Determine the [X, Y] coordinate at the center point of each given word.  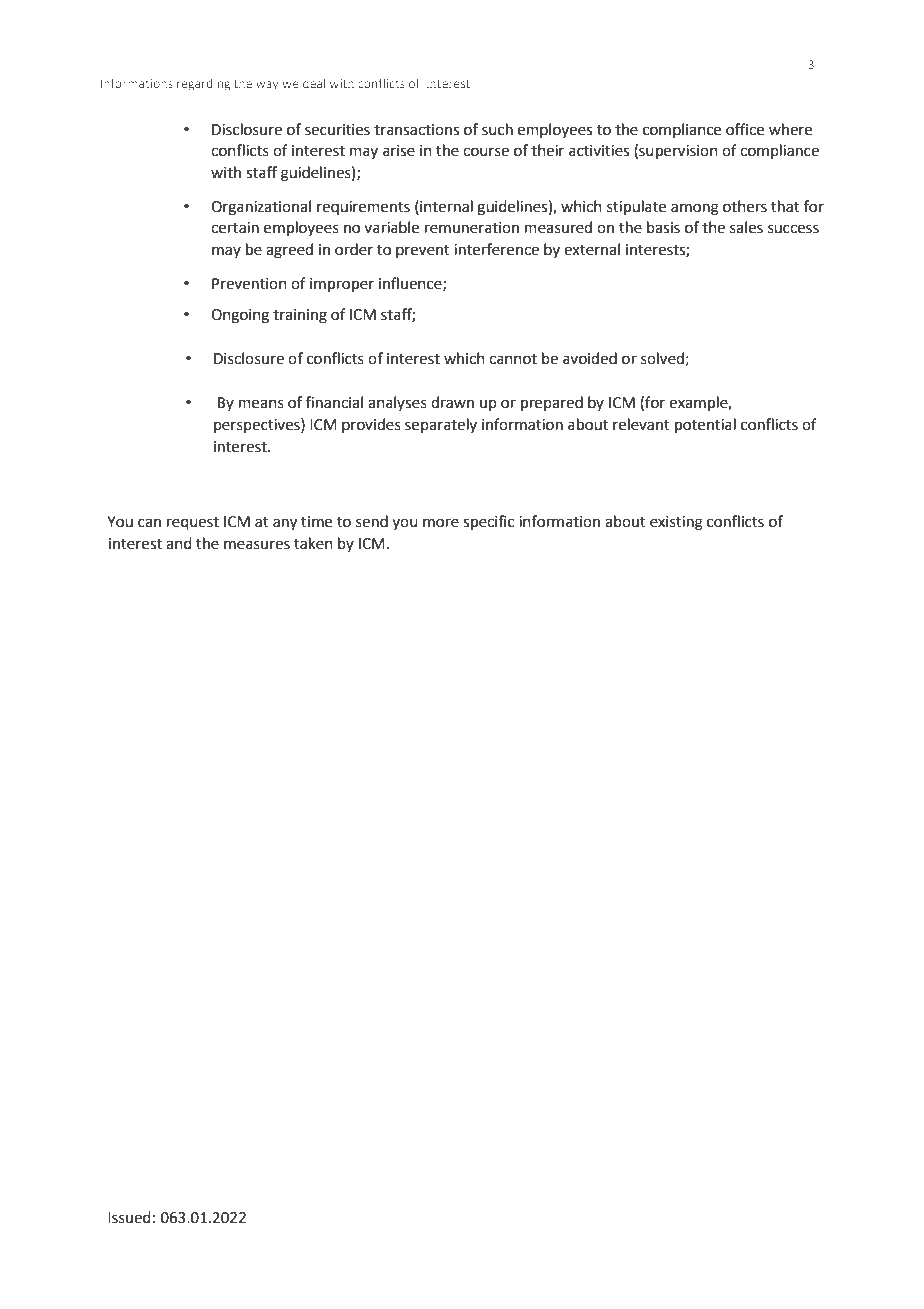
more [441, 523]
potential [705, 426]
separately [441, 425]
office [745, 129]
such [497, 129]
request [193, 524]
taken [313, 543]
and [178, 543]
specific [488, 523]
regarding [204, 85]
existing [676, 523]
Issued [129, 1217]
